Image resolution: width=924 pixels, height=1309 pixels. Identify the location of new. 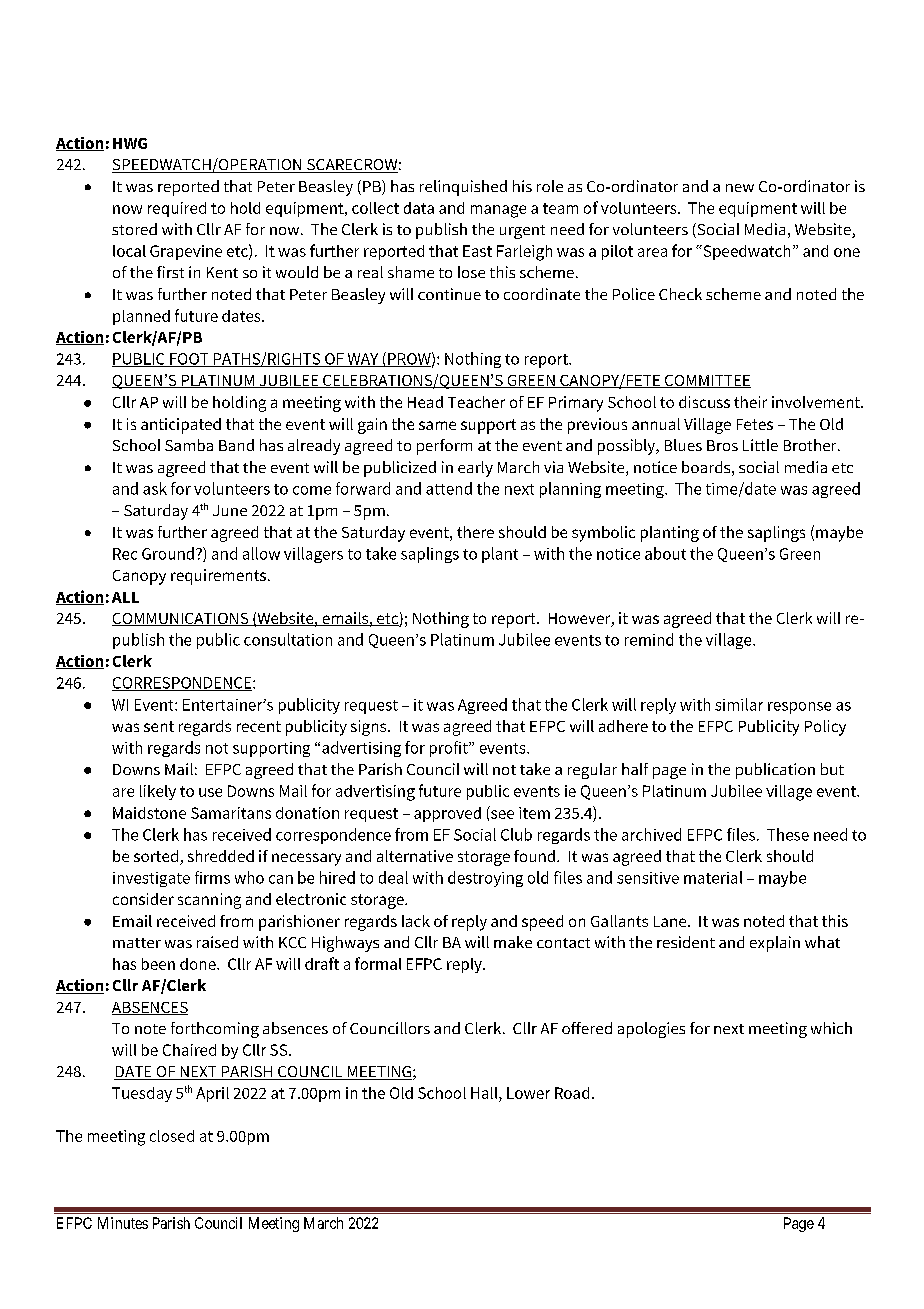
(740, 188).
